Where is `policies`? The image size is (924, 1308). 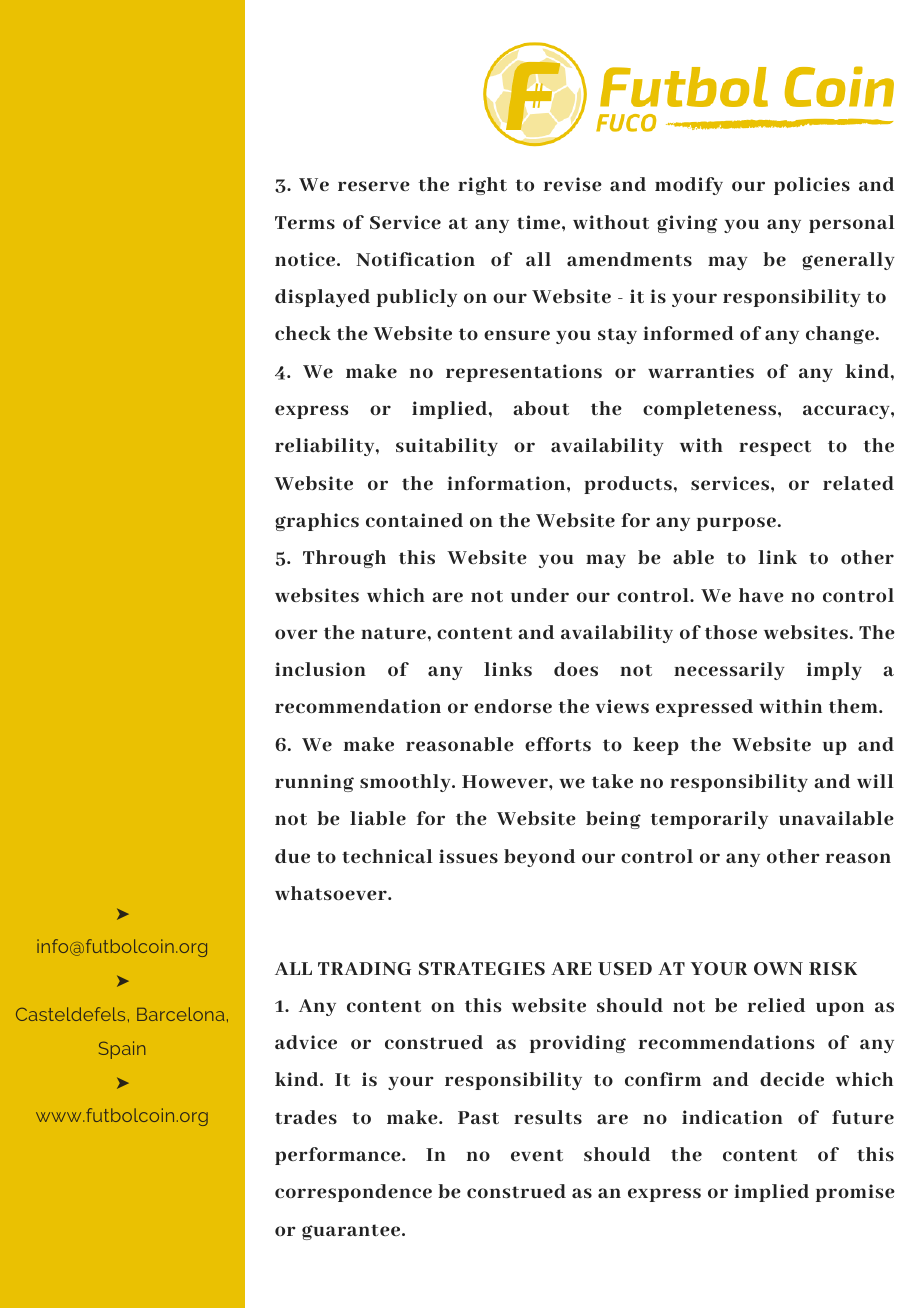 policies is located at coordinates (812, 186).
